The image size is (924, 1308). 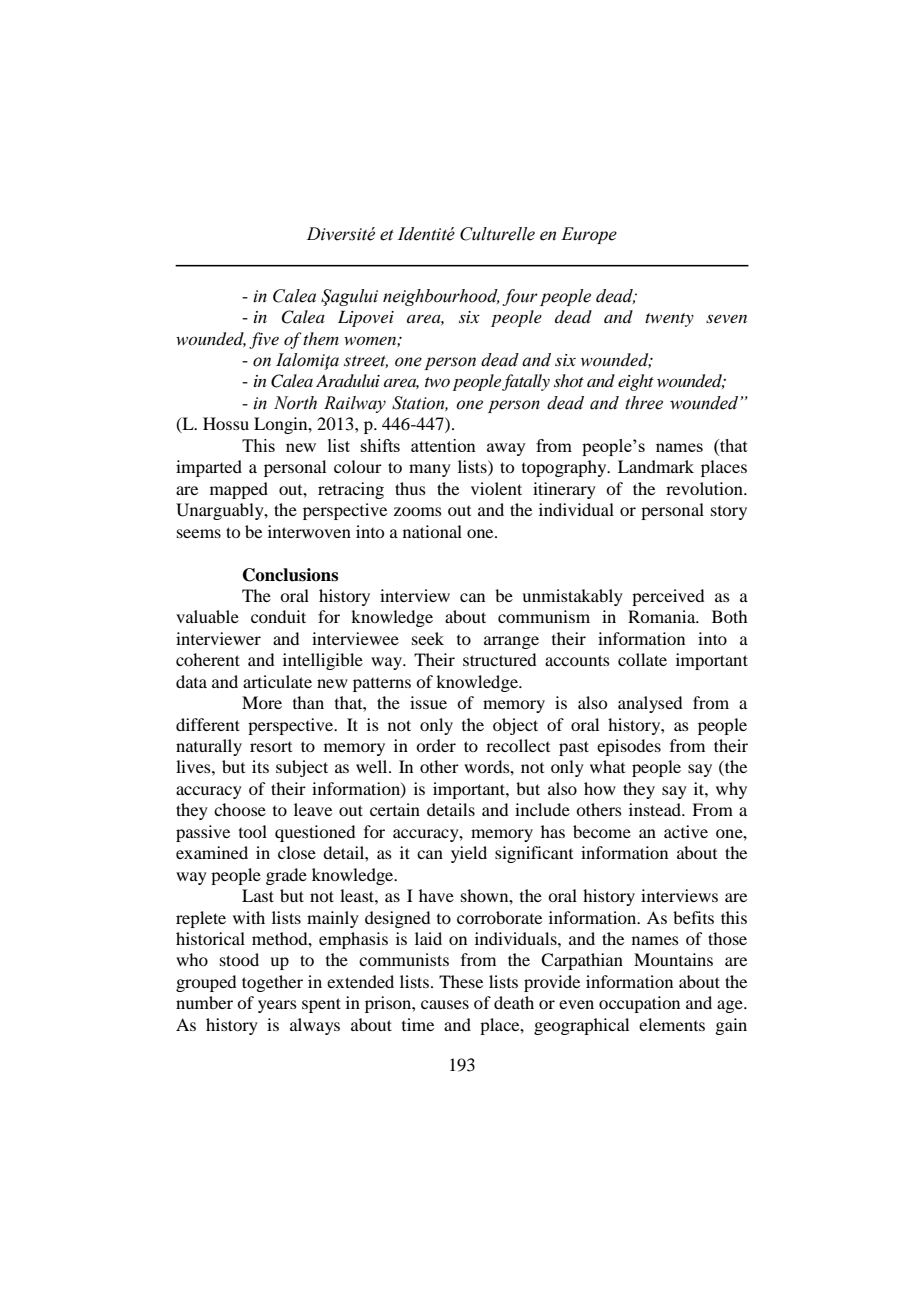 What do you see at coordinates (441, 297) in the image?
I see `neighbourhood` at bounding box center [441, 297].
